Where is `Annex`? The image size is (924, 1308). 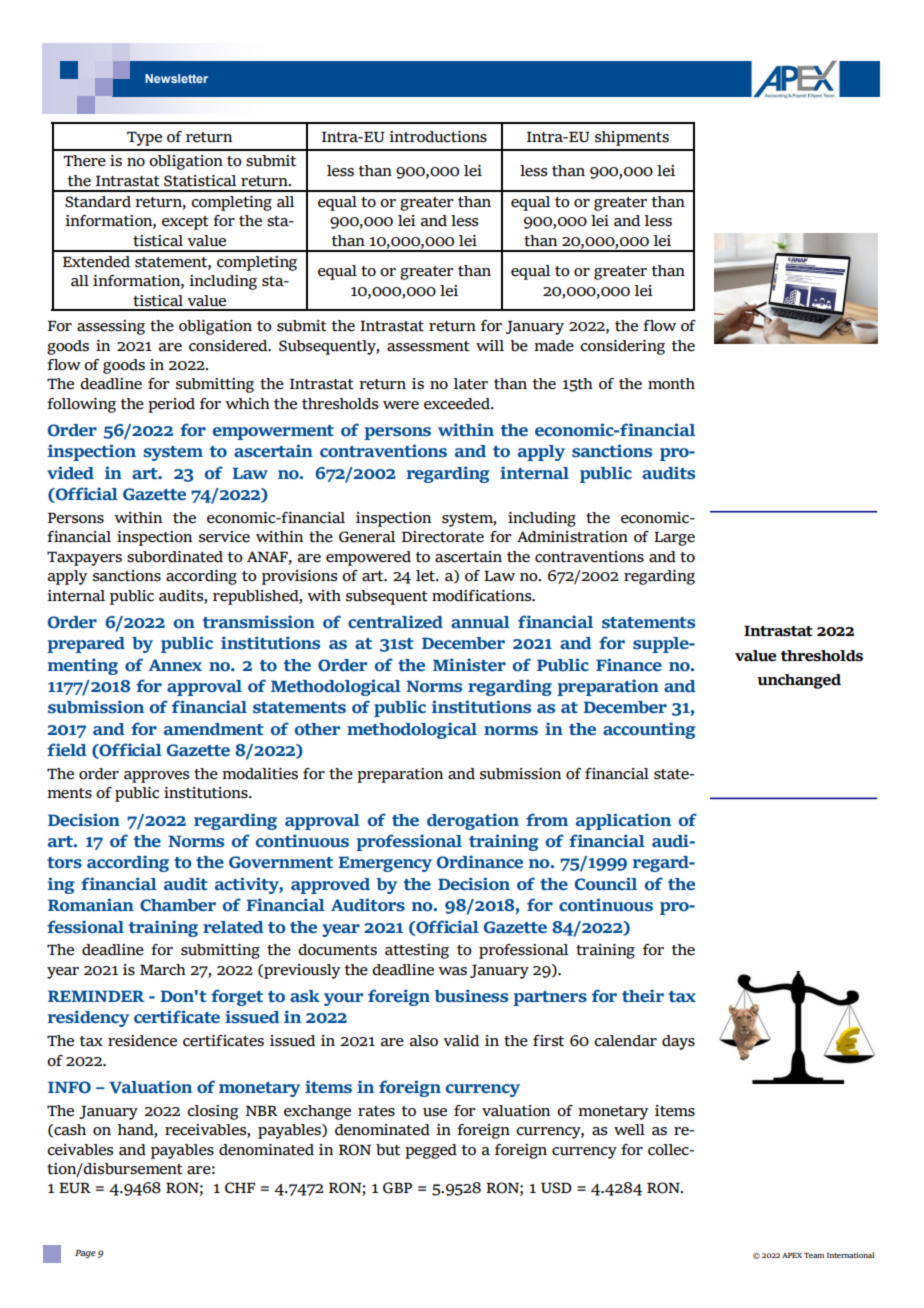
Annex is located at coordinates (175, 665).
